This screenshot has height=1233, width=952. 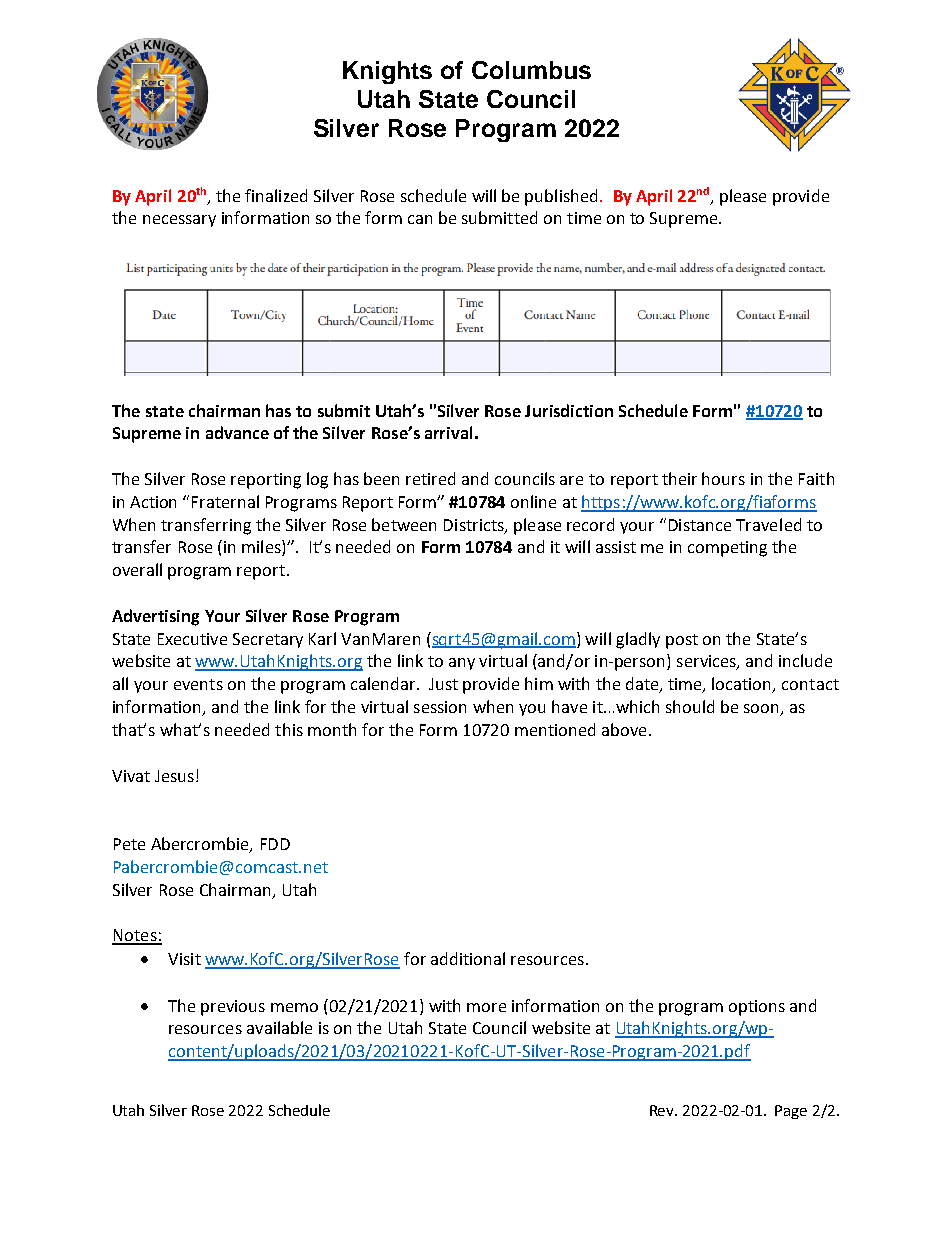 I want to click on Columbus, so click(x=531, y=70).
